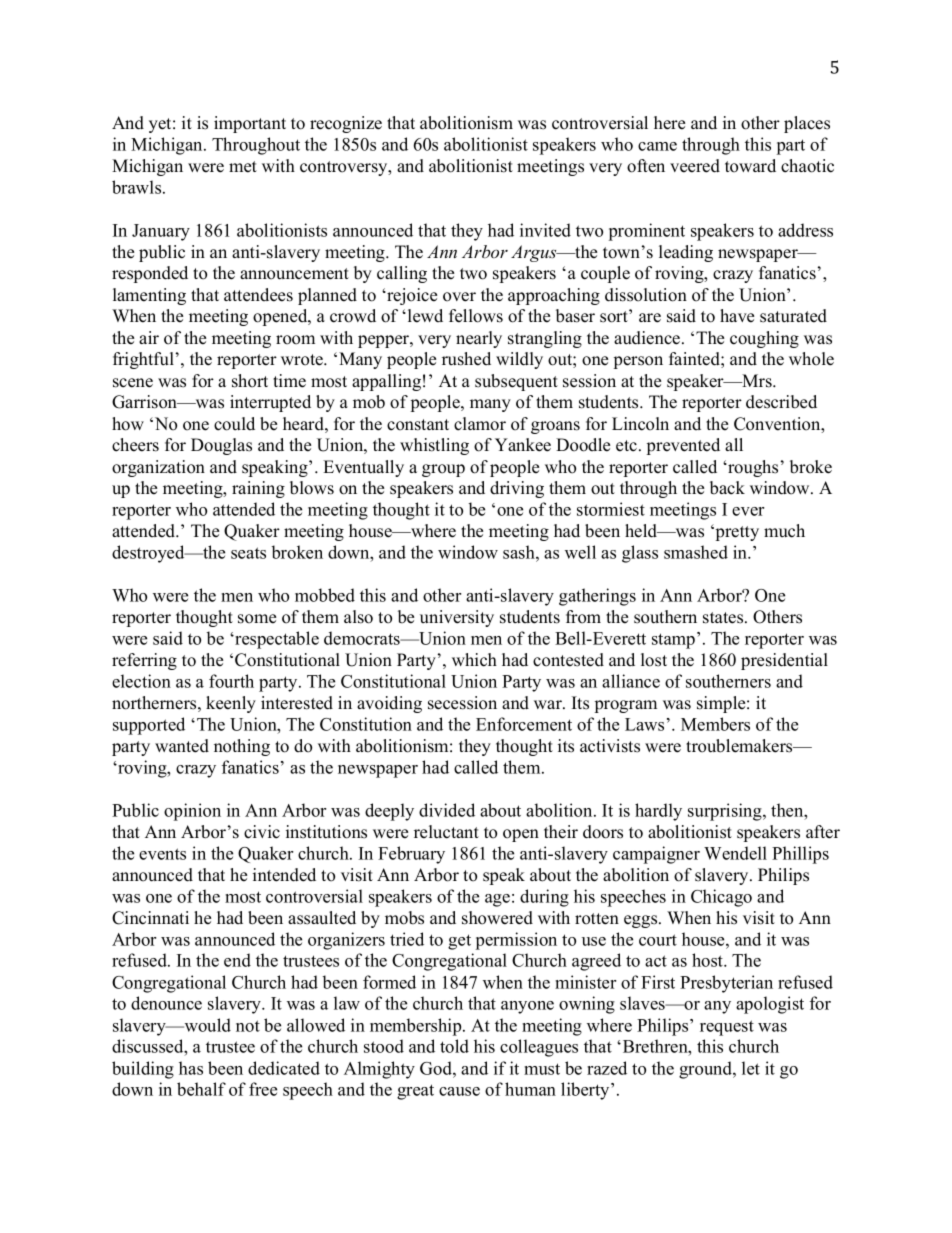 The image size is (952, 1233). Describe the element at coordinates (243, 167) in the image. I see `met` at that location.
